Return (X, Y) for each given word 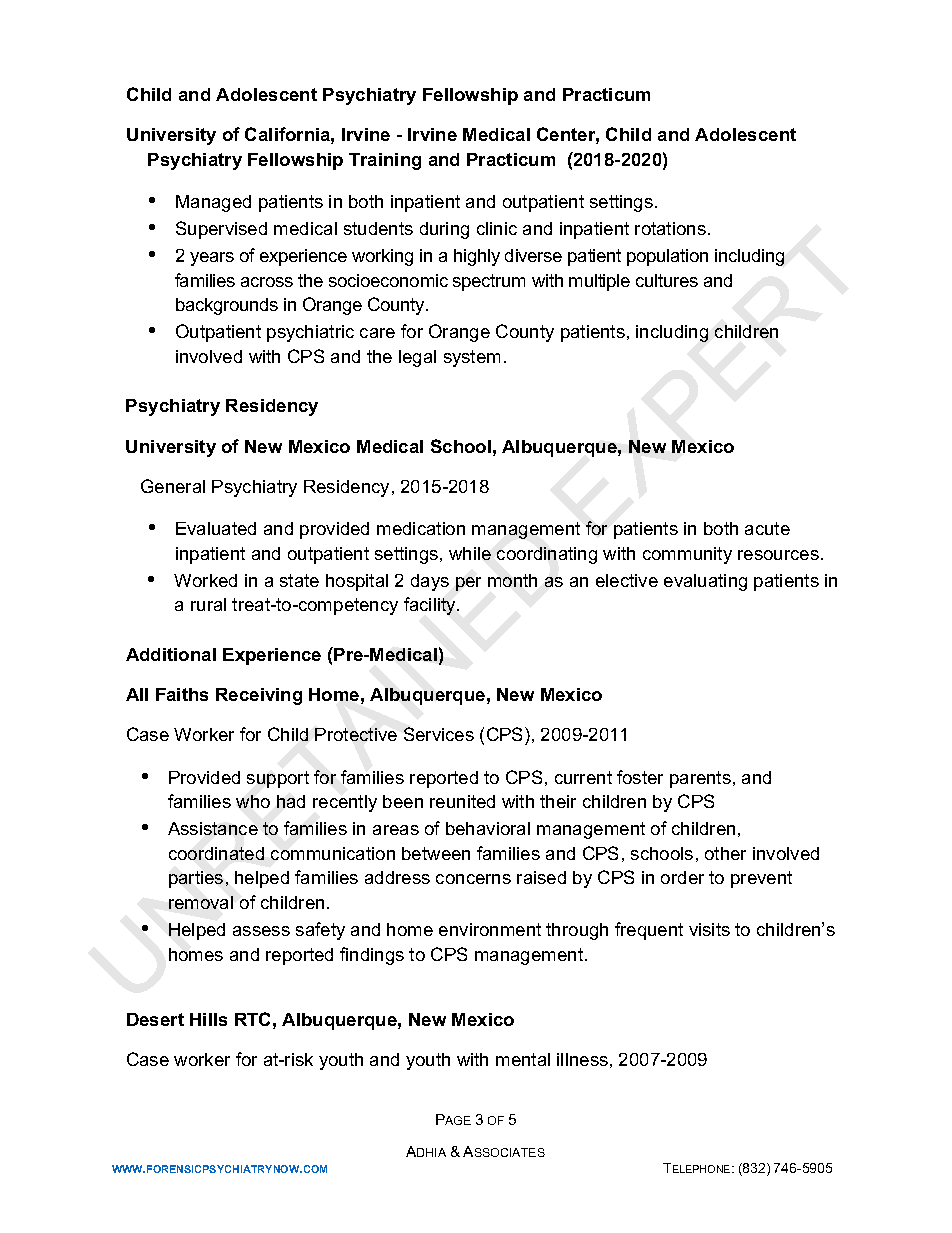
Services (439, 734)
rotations (670, 228)
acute (767, 528)
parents (700, 779)
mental (523, 1059)
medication (421, 528)
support (278, 779)
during (444, 230)
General (173, 486)
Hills (208, 1019)
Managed (213, 203)
